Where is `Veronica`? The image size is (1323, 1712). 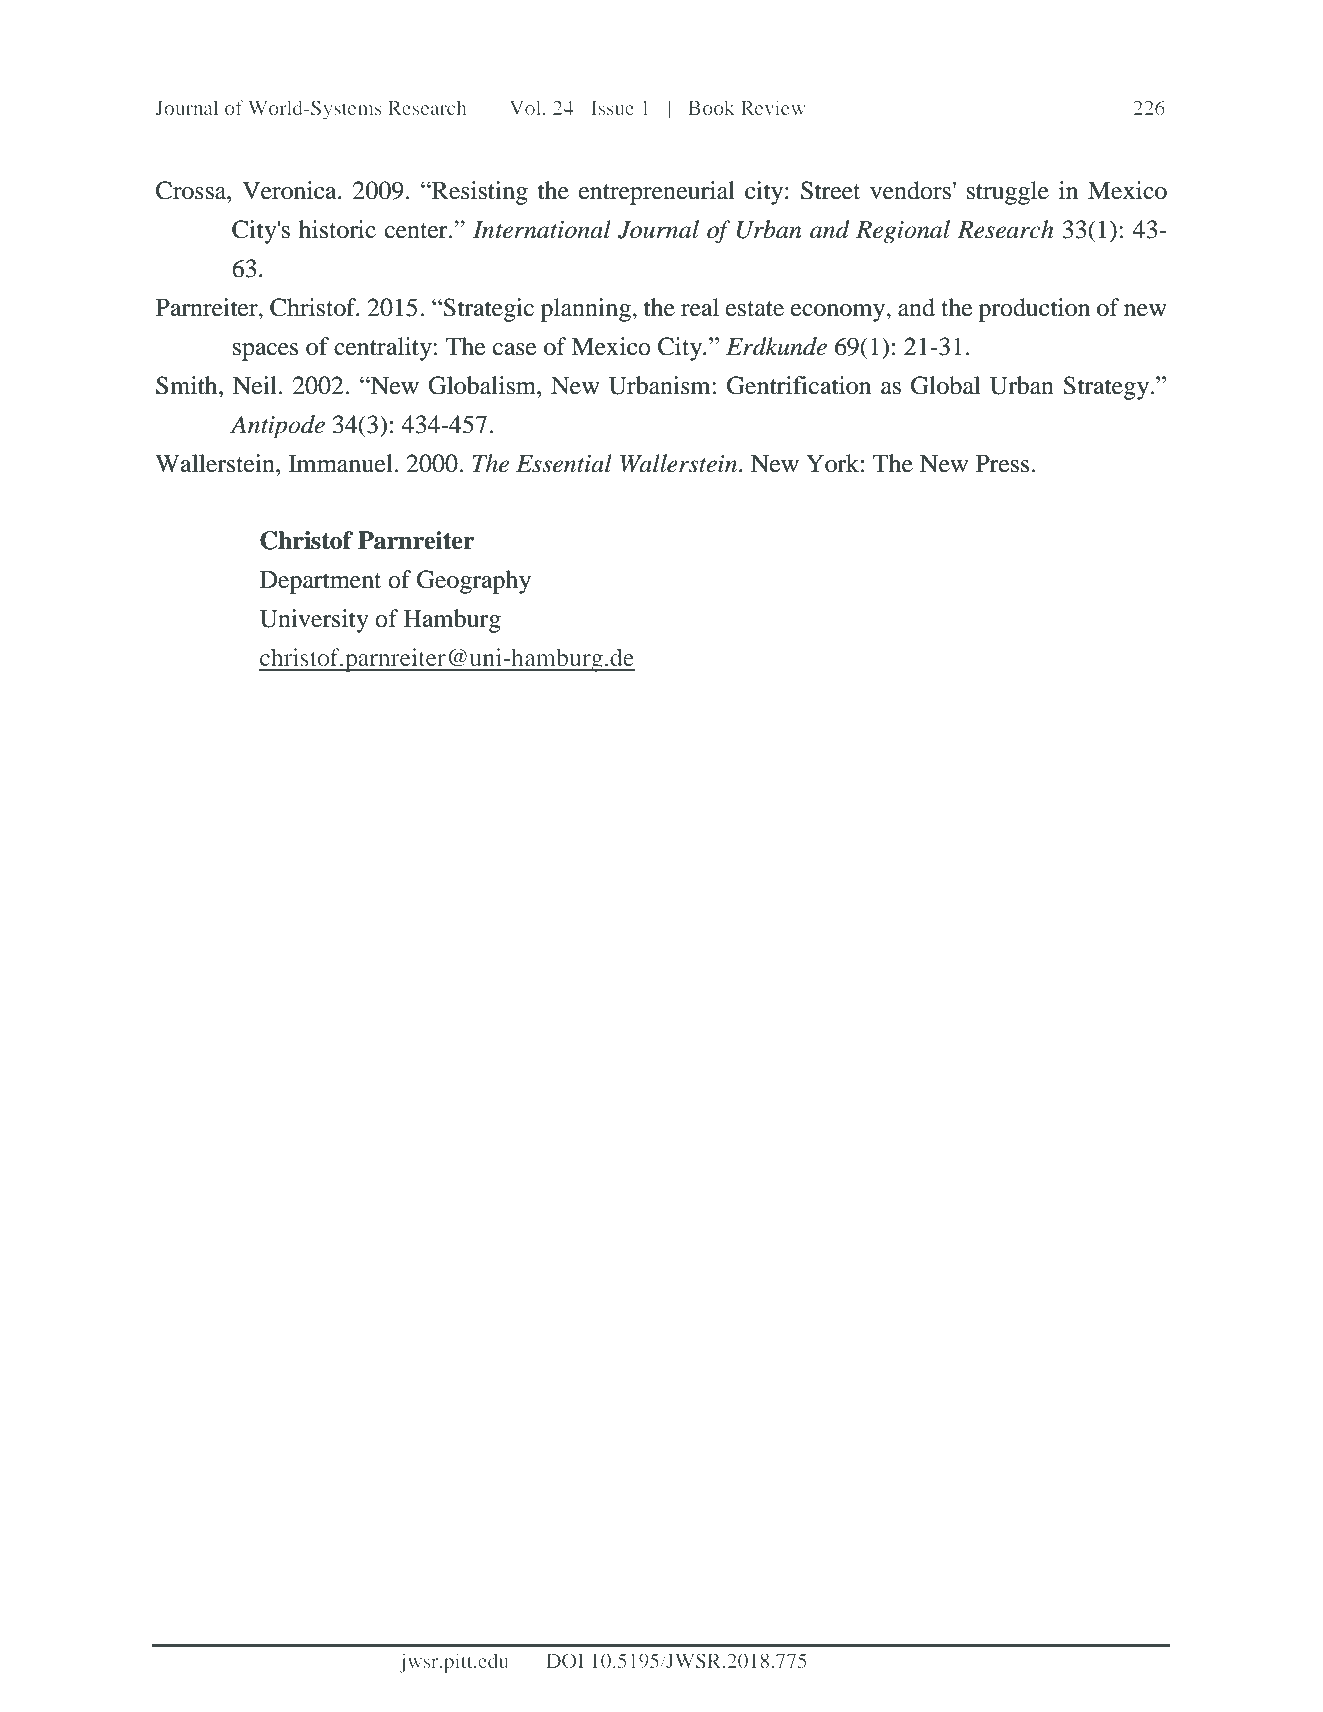
Veronica is located at coordinates (290, 190).
